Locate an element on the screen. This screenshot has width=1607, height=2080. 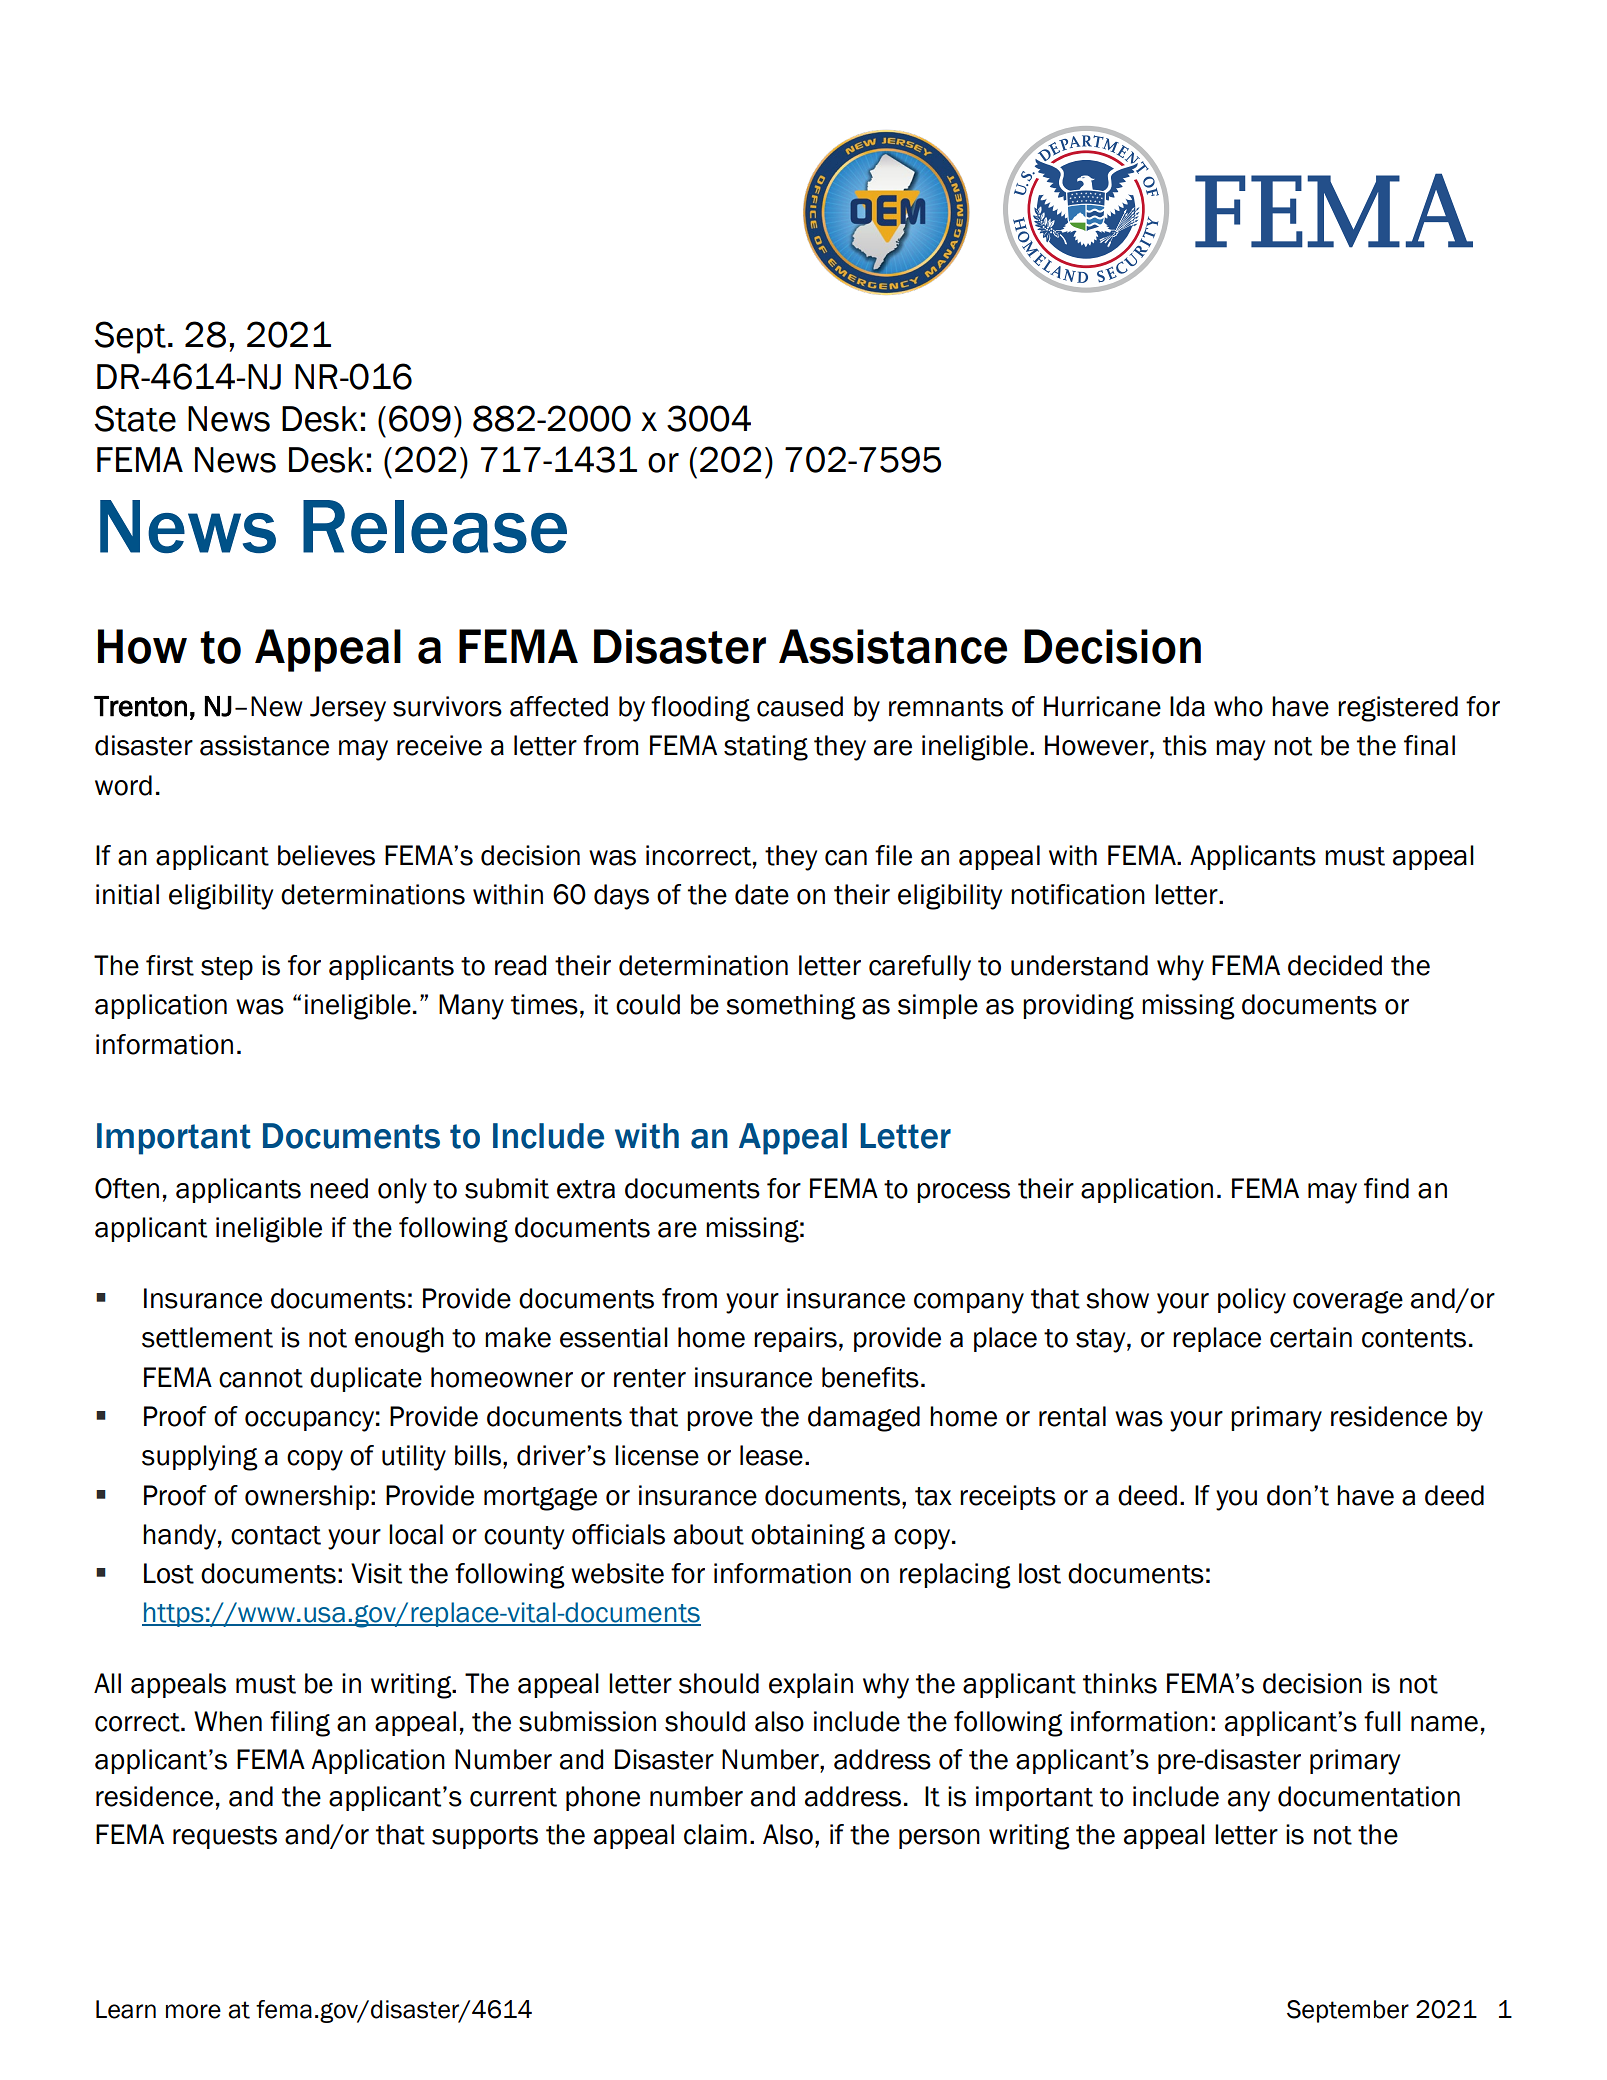
certain is located at coordinates (1311, 1337).
